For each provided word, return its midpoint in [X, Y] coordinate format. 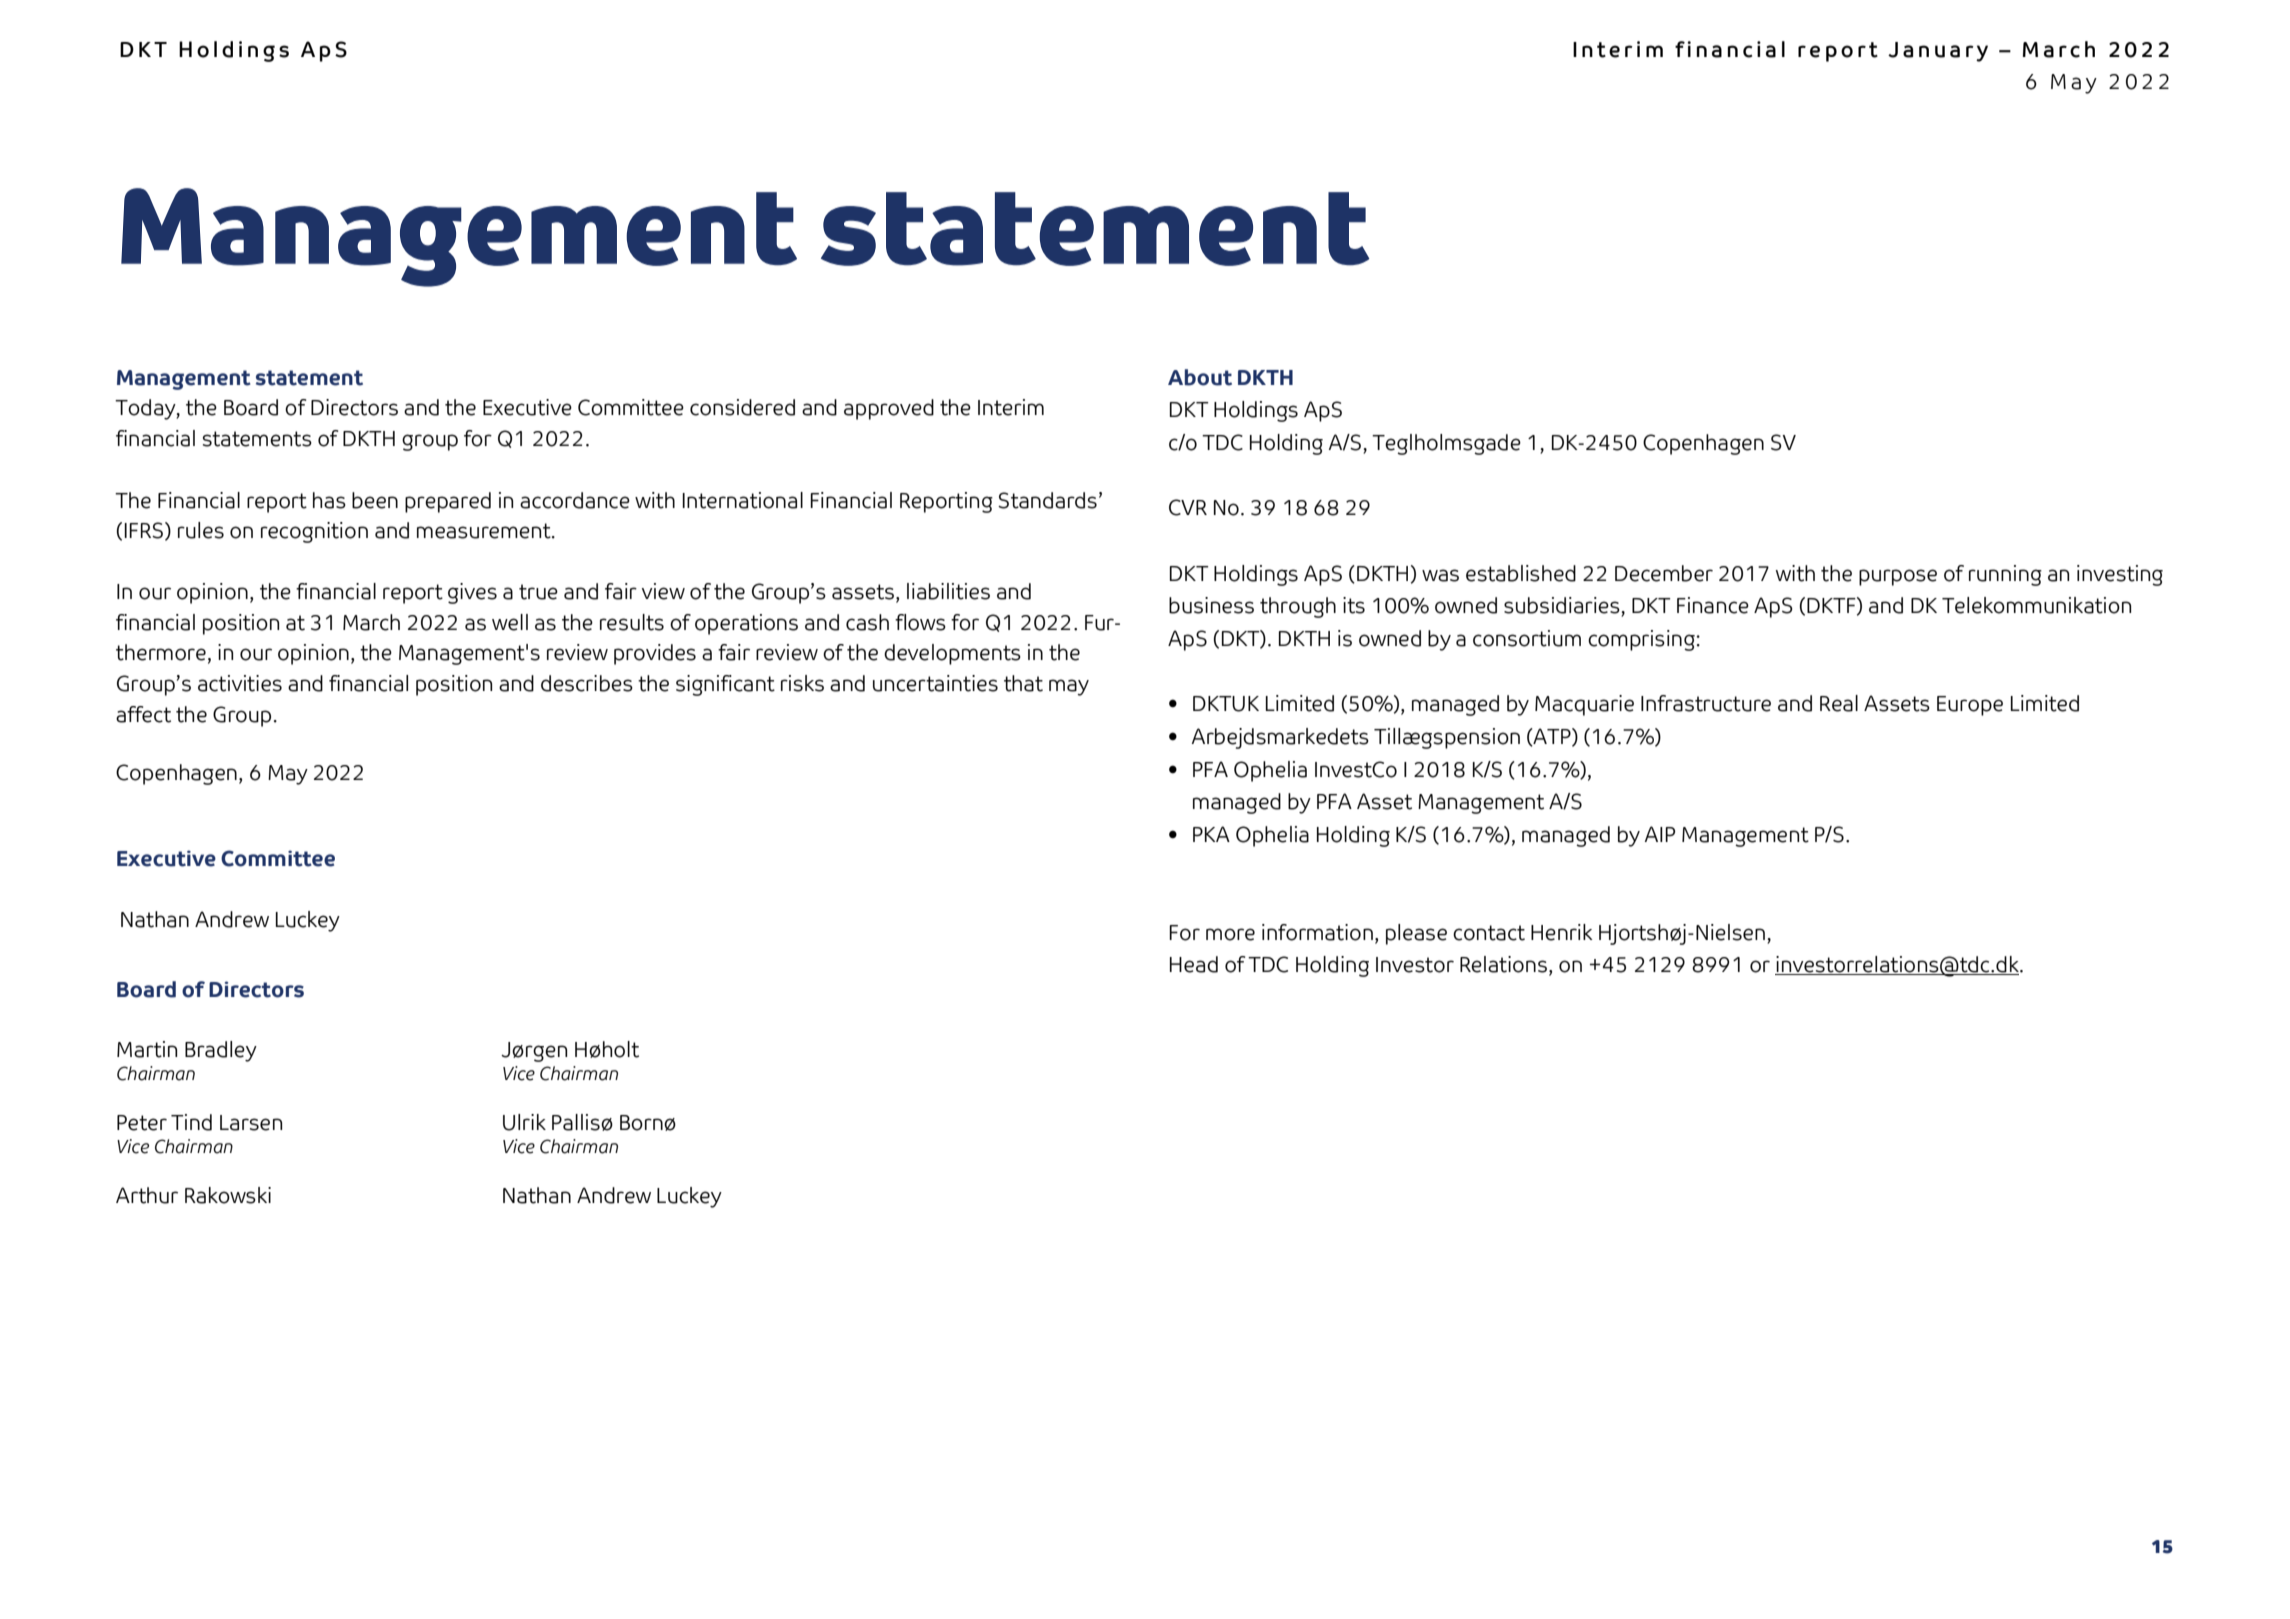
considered [742, 407]
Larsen [251, 1123]
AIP [1660, 834]
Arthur [147, 1195]
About [1200, 377]
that [1023, 683]
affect [143, 714]
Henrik [1562, 932]
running [2005, 575]
